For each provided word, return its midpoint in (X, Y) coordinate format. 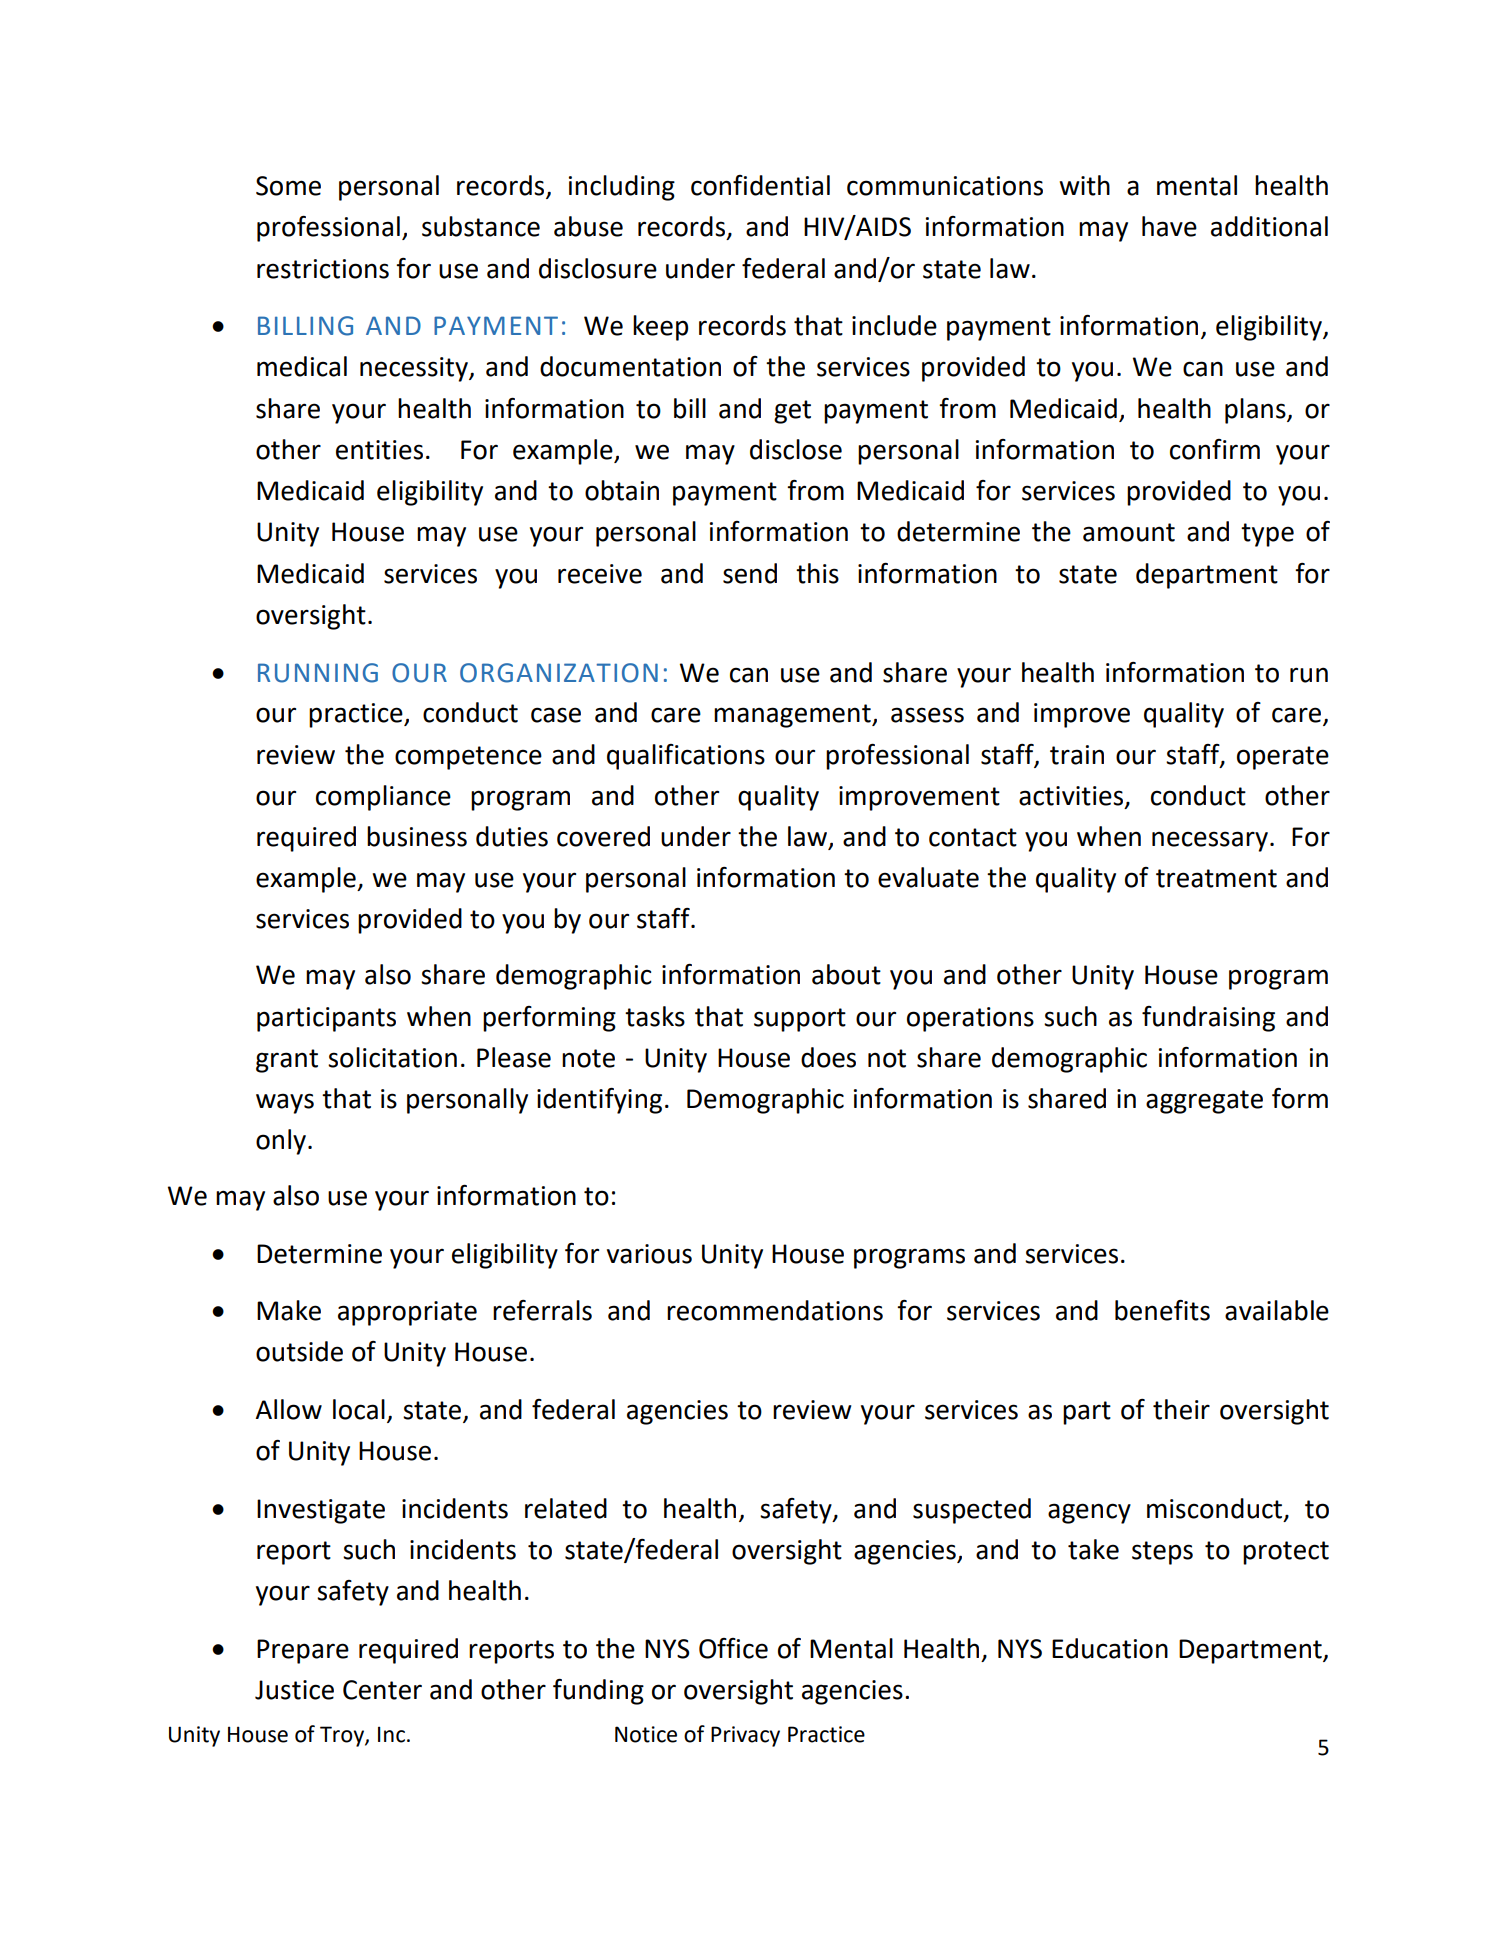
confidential (760, 185)
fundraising (1208, 1019)
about (846, 974)
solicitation (392, 1057)
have (1169, 226)
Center (382, 1690)
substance (481, 226)
